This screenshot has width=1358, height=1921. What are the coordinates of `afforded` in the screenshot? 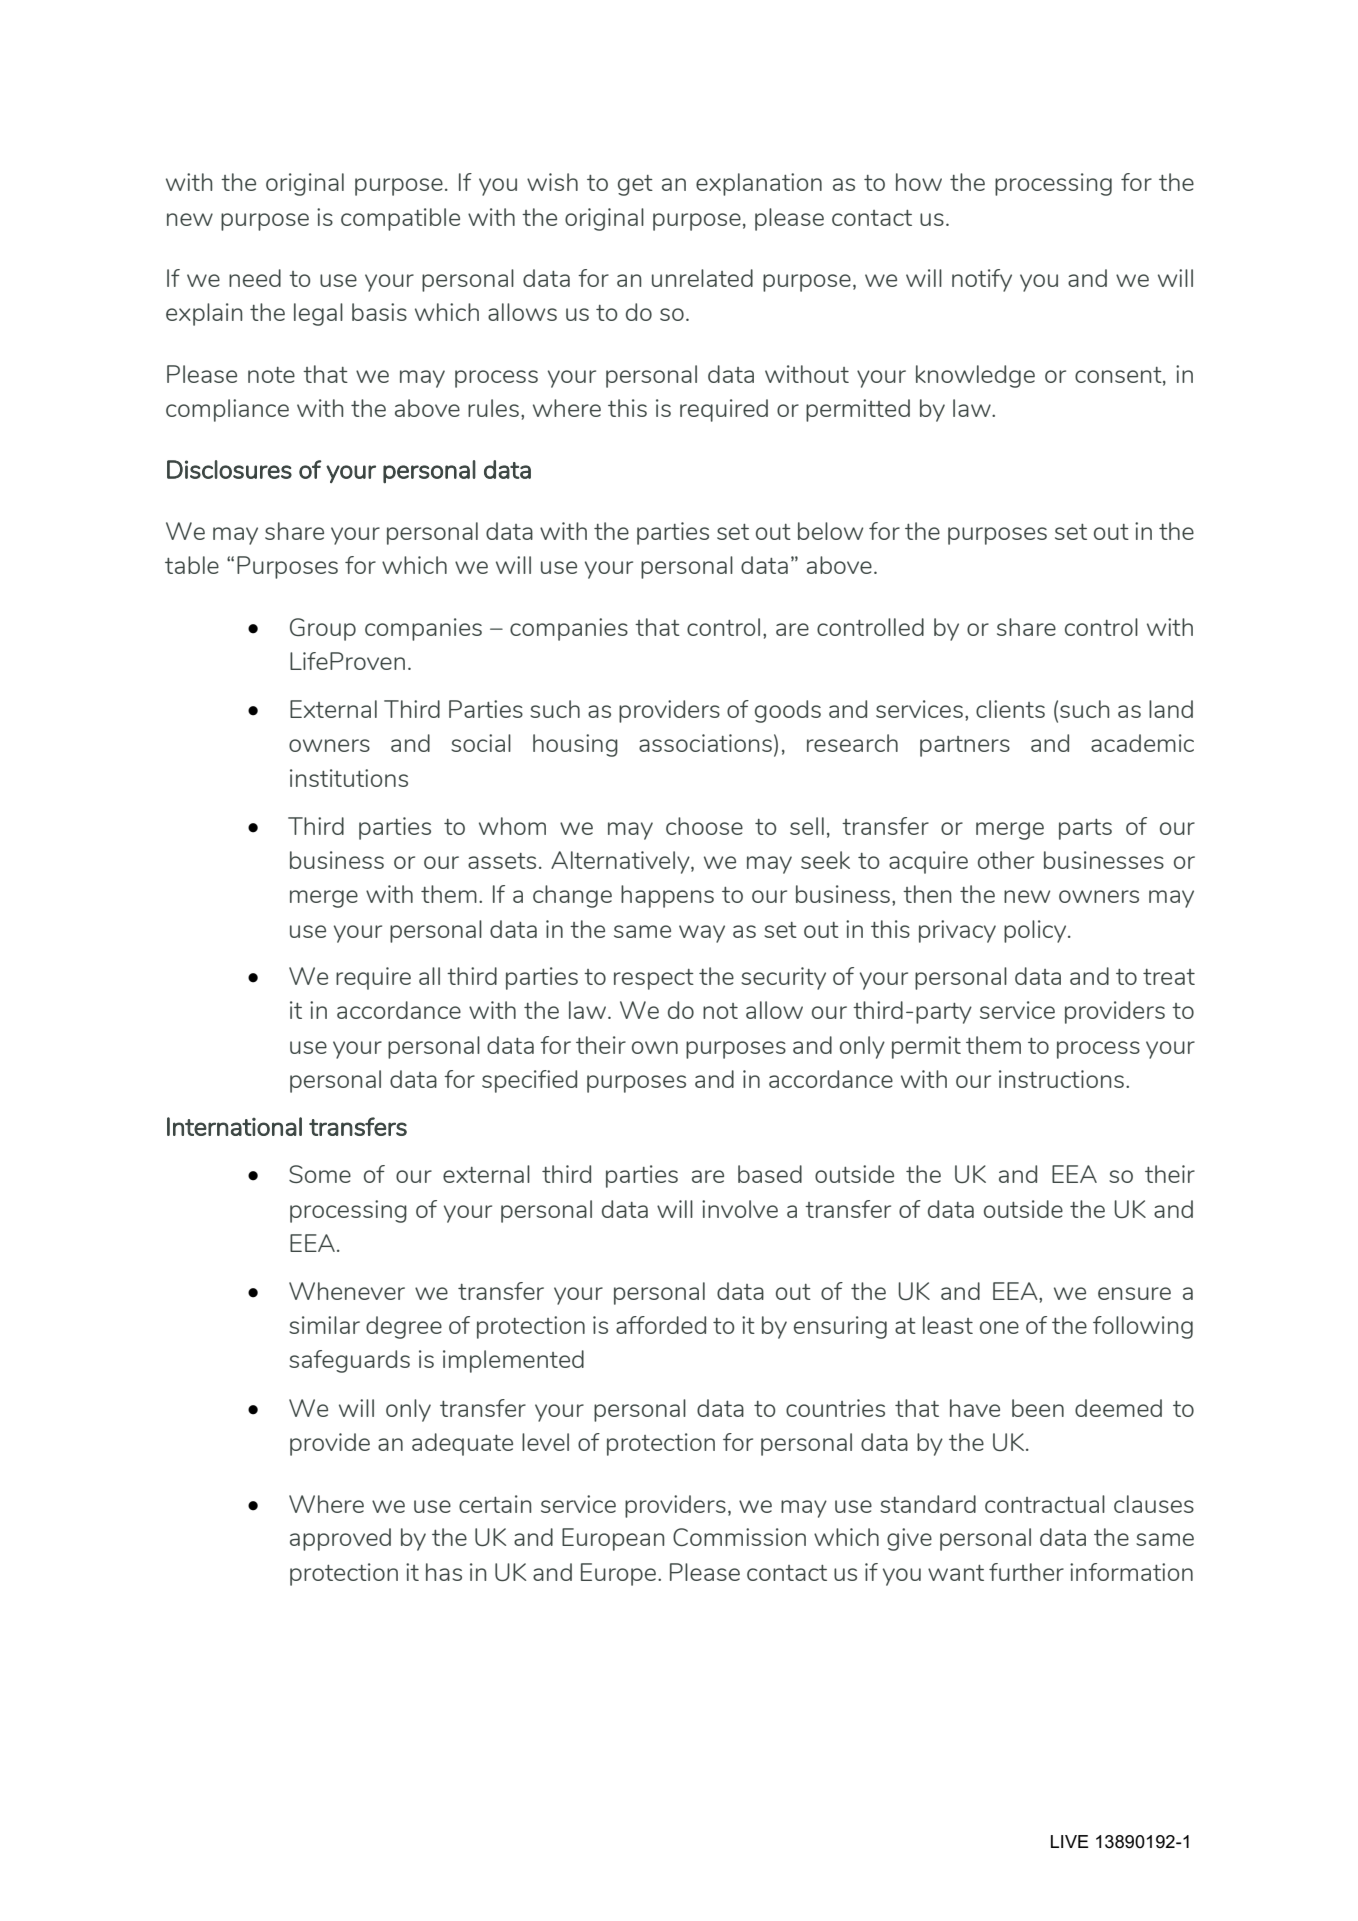 It's located at (661, 1325).
